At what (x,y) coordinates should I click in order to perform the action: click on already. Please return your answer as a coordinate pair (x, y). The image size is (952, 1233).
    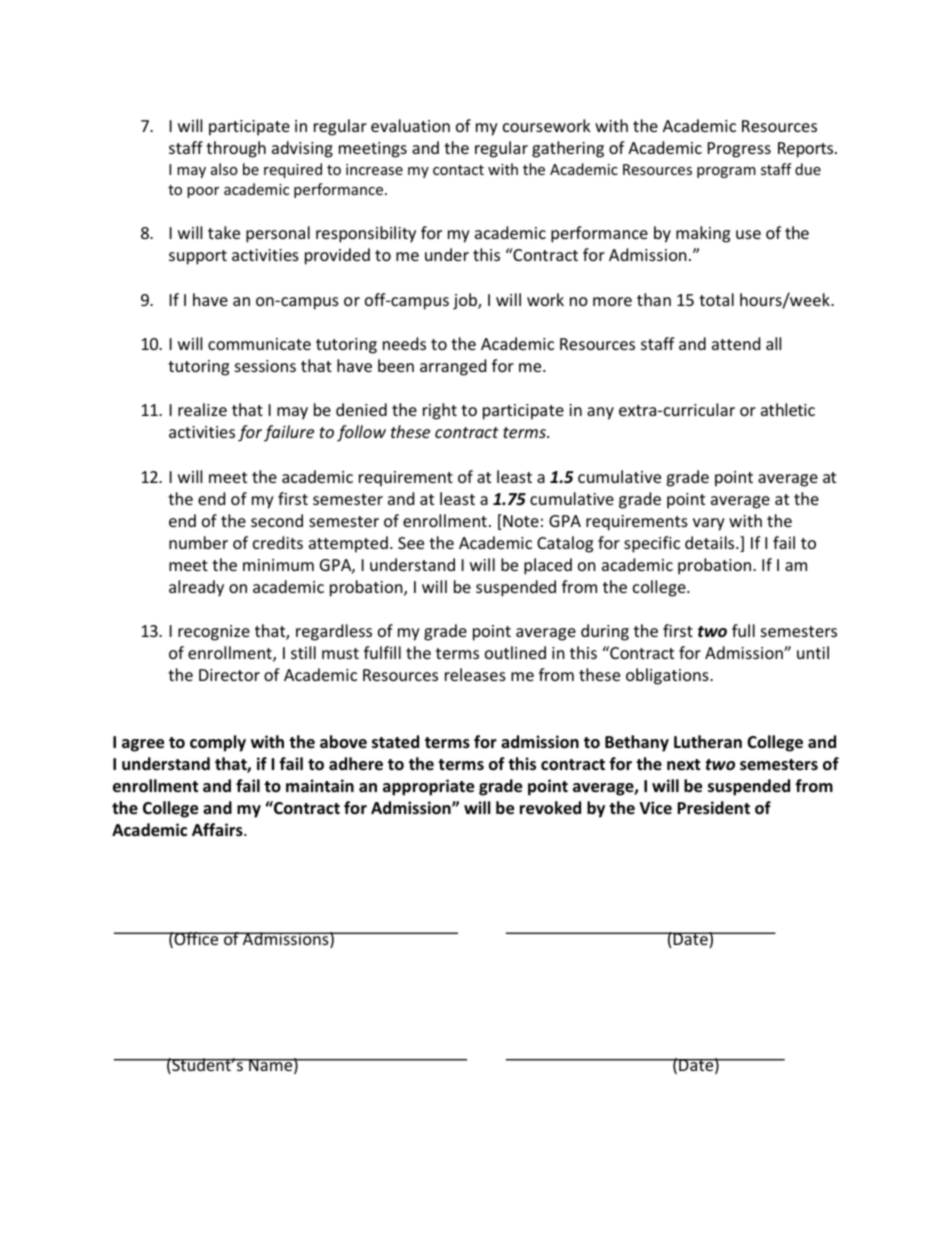
    Looking at the image, I should click on (196, 588).
